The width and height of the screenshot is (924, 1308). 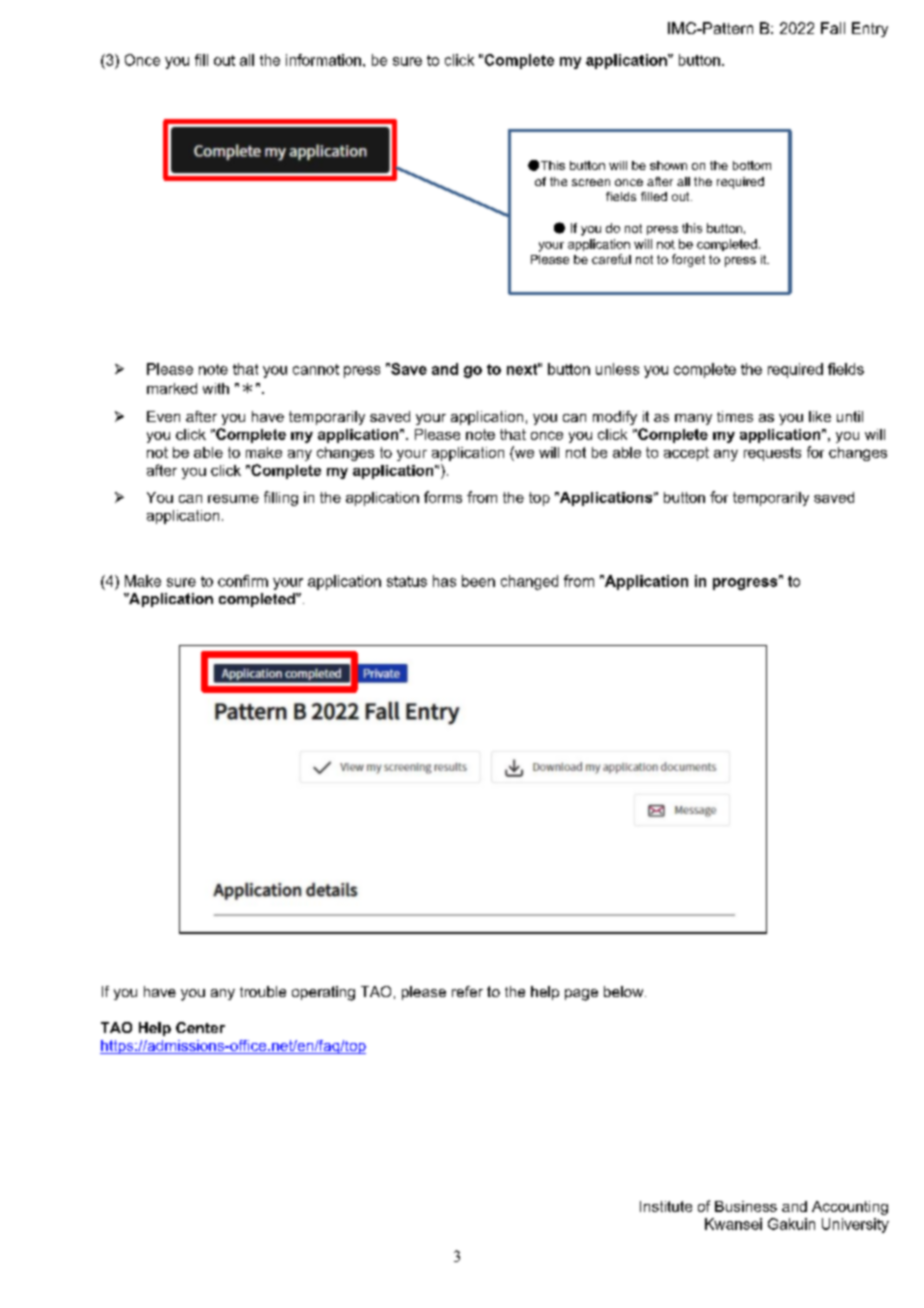 What do you see at coordinates (591, 182) in the screenshot?
I see `screen` at bounding box center [591, 182].
